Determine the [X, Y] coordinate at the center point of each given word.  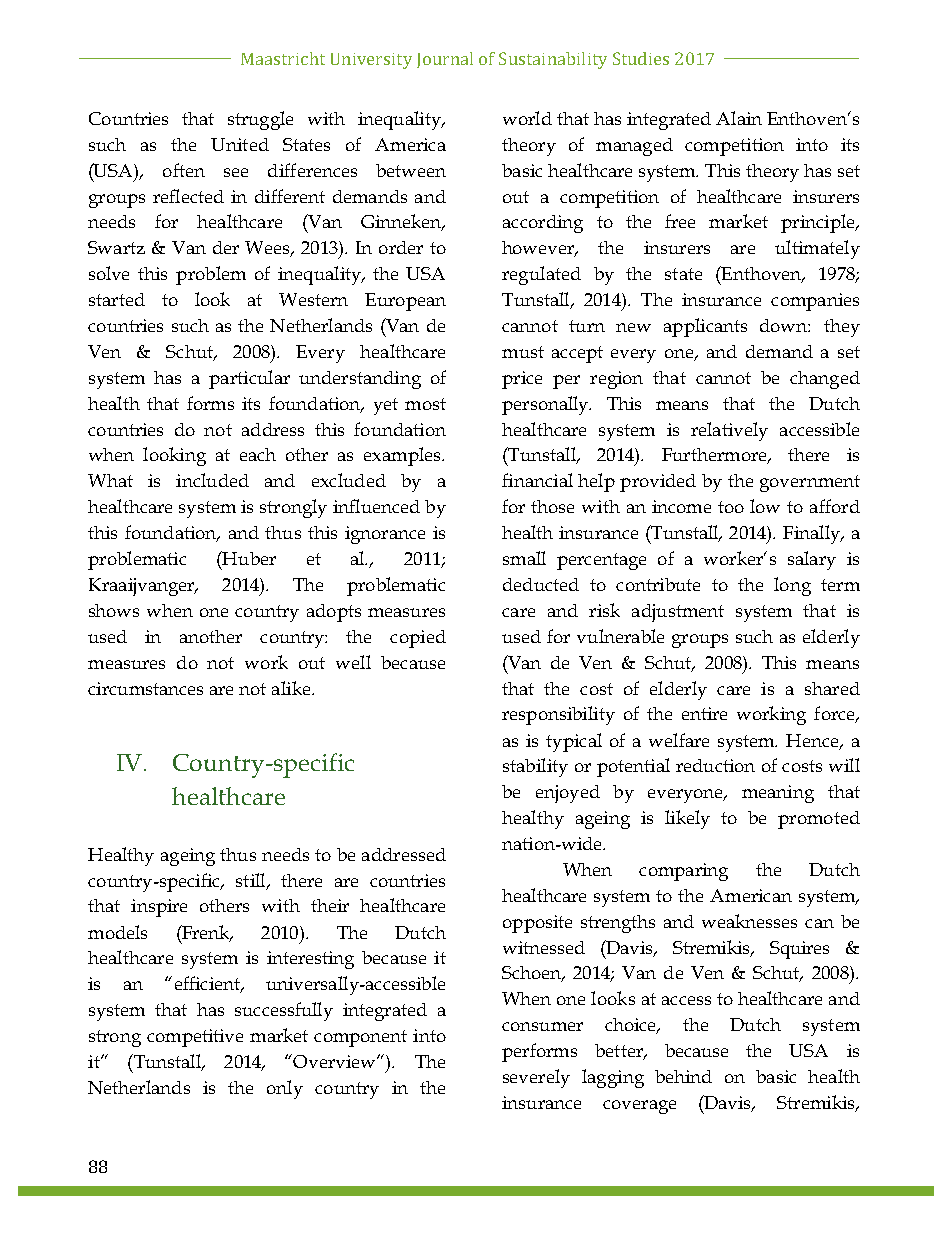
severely [536, 1078]
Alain [739, 118]
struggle [260, 120]
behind [683, 1076]
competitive [195, 1038]
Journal [445, 60]
